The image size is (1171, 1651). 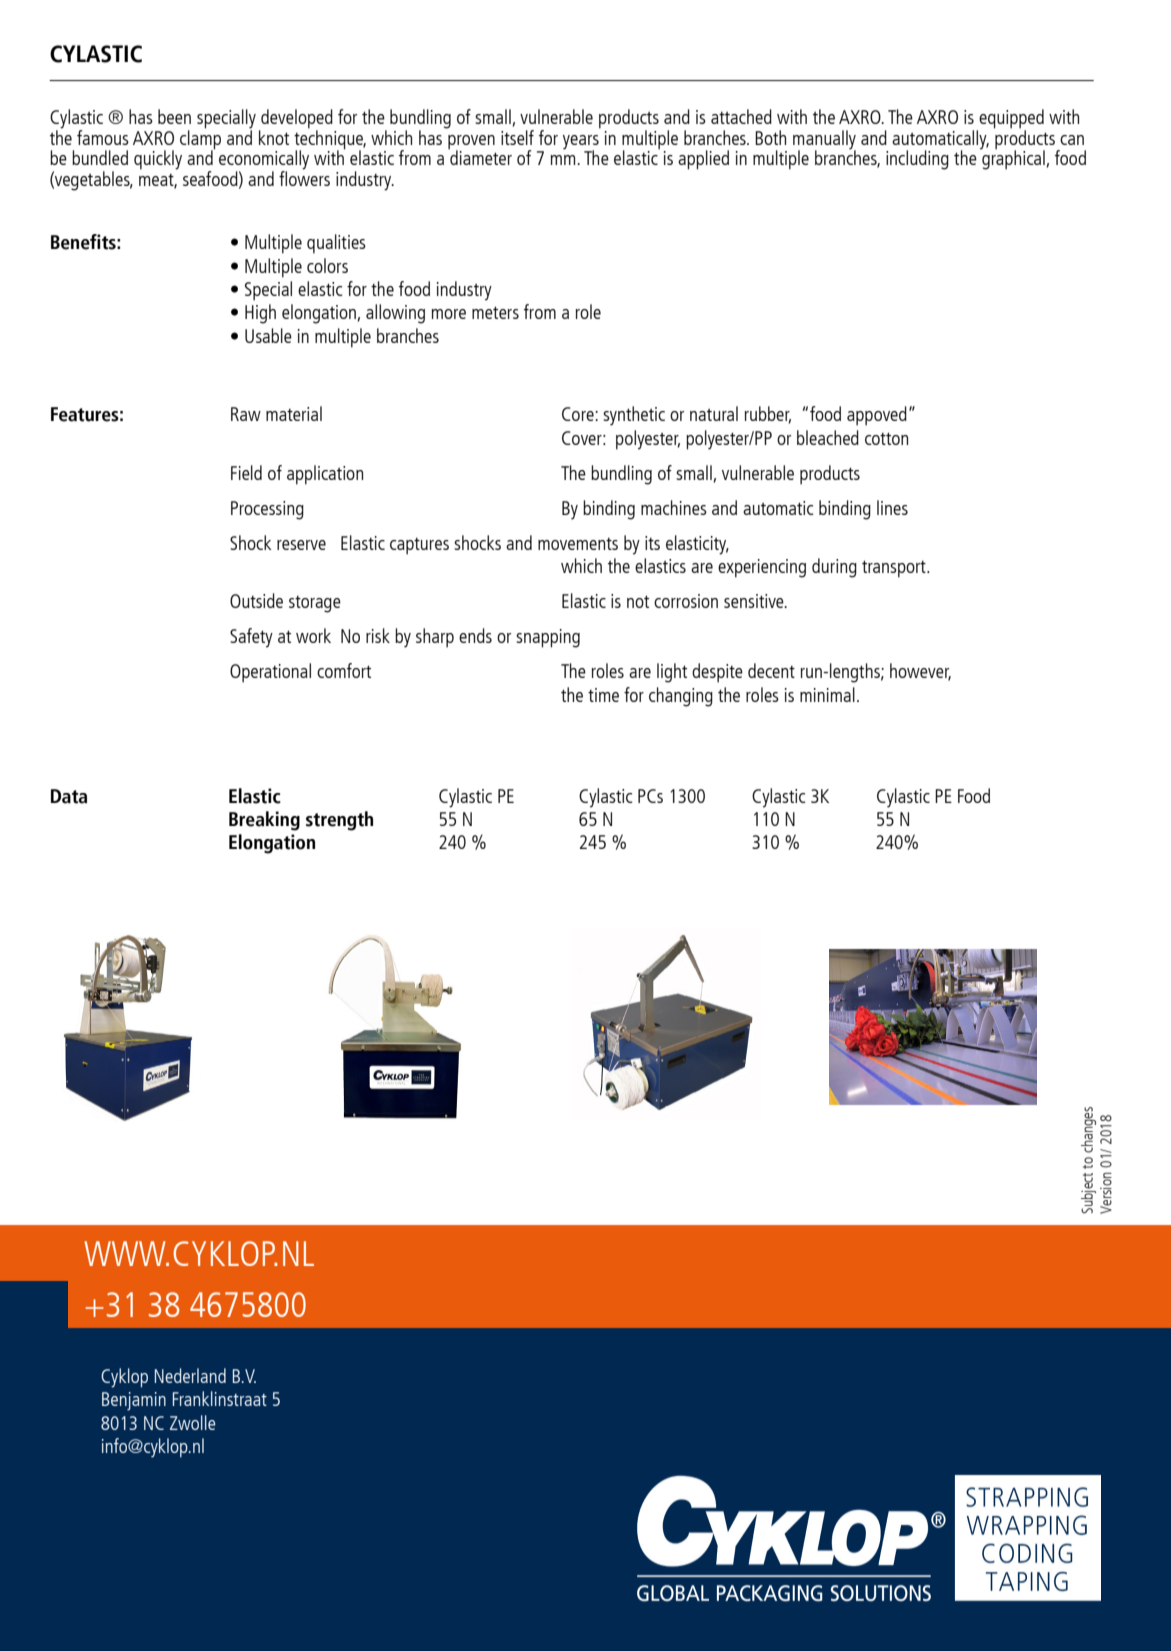 What do you see at coordinates (581, 143) in the page?
I see `years` at bounding box center [581, 143].
